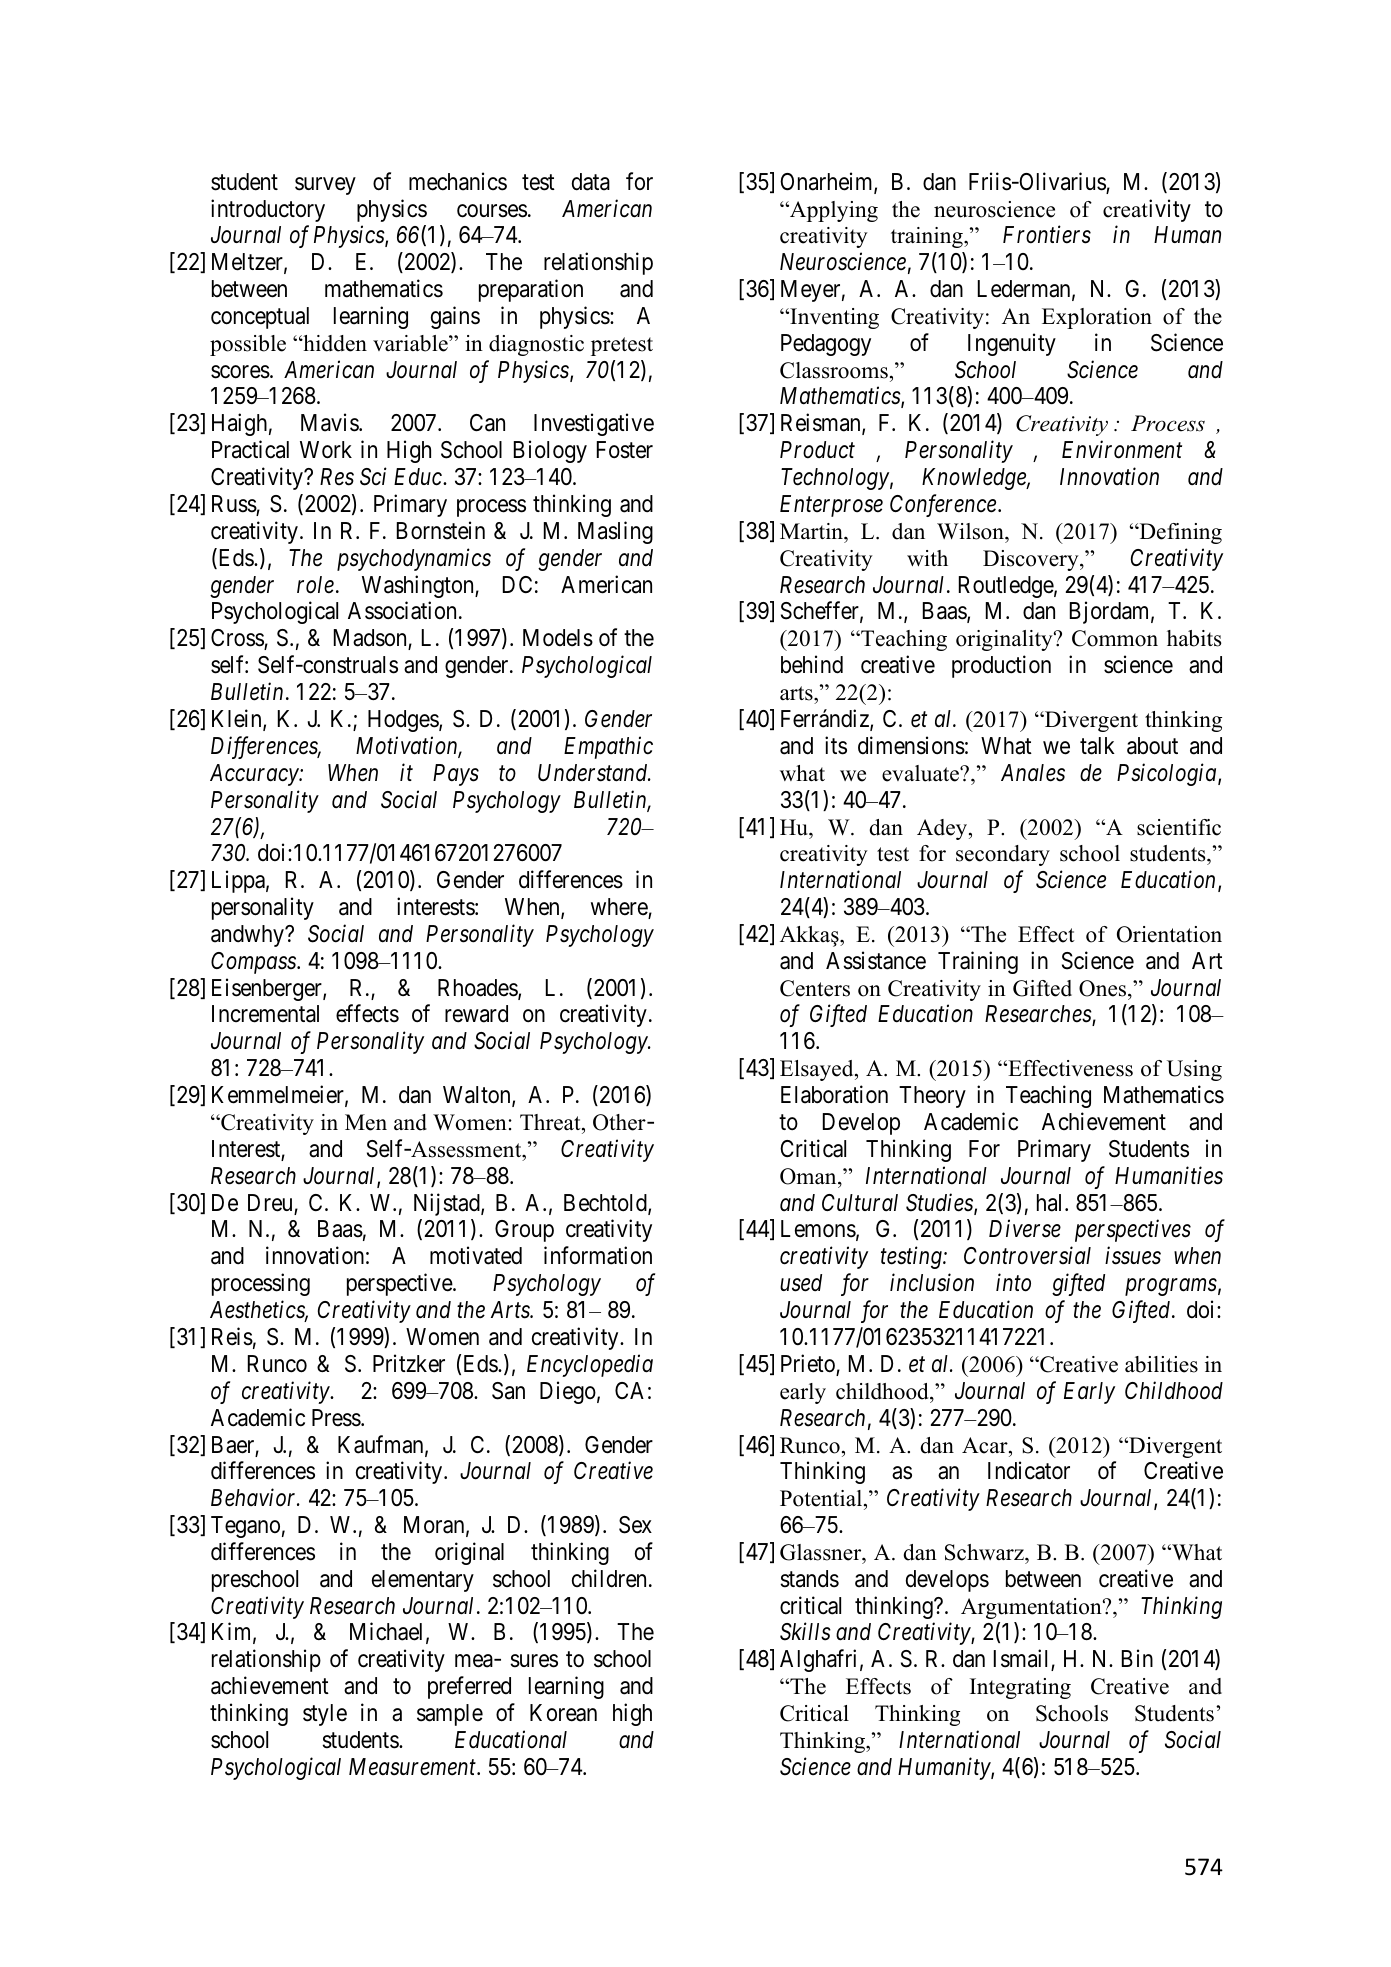 This document has height=1967, width=1391. Describe the element at coordinates (833, 211) in the document. I see `Applying` at that location.
